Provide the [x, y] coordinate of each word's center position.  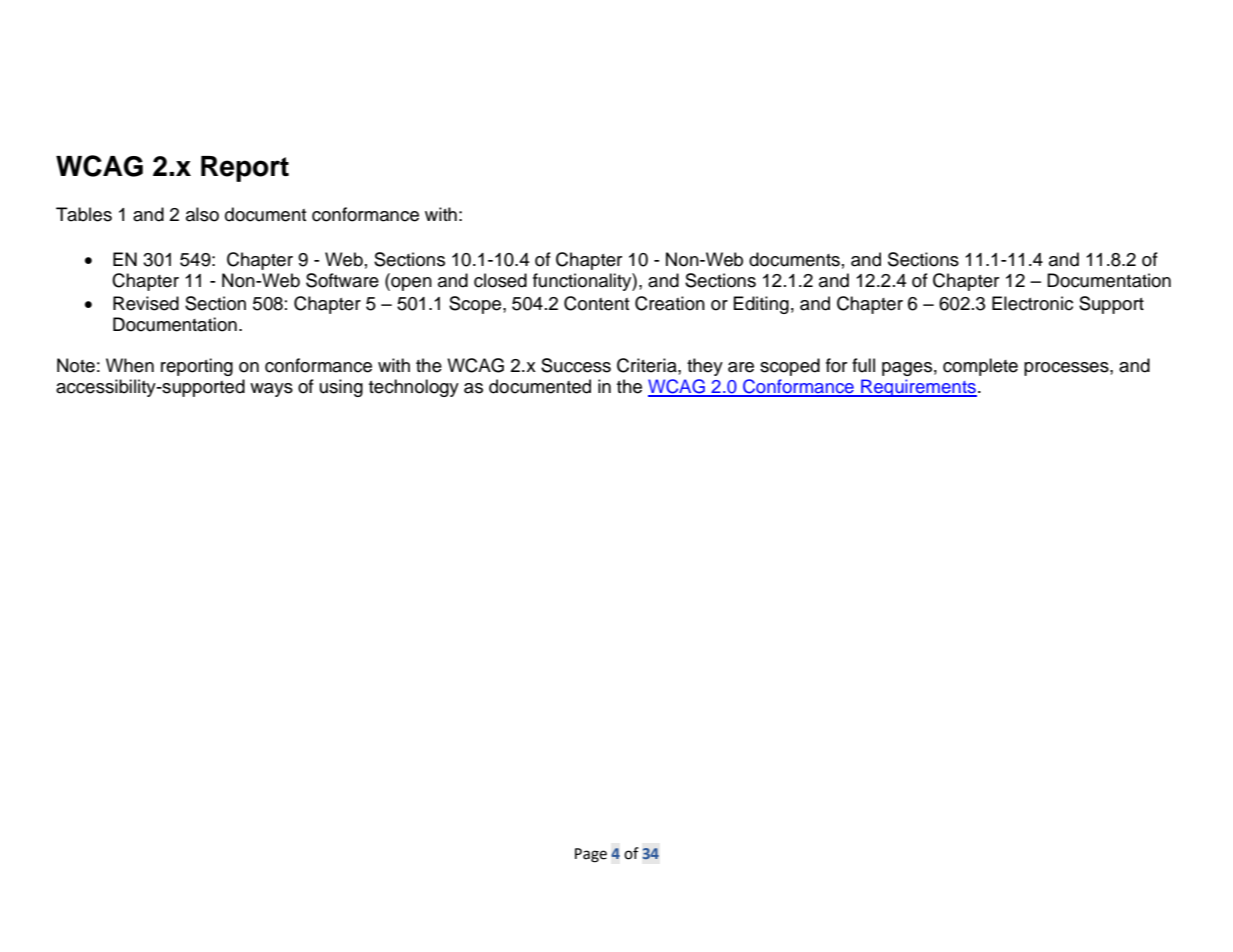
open [410, 284]
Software [342, 280]
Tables [84, 214]
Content [597, 303]
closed [500, 280]
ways [271, 390]
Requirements [918, 388]
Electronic [1032, 303]
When [130, 365]
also [202, 214]
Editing [761, 305]
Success [576, 365]
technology [414, 388]
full [863, 365]
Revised [146, 303]
